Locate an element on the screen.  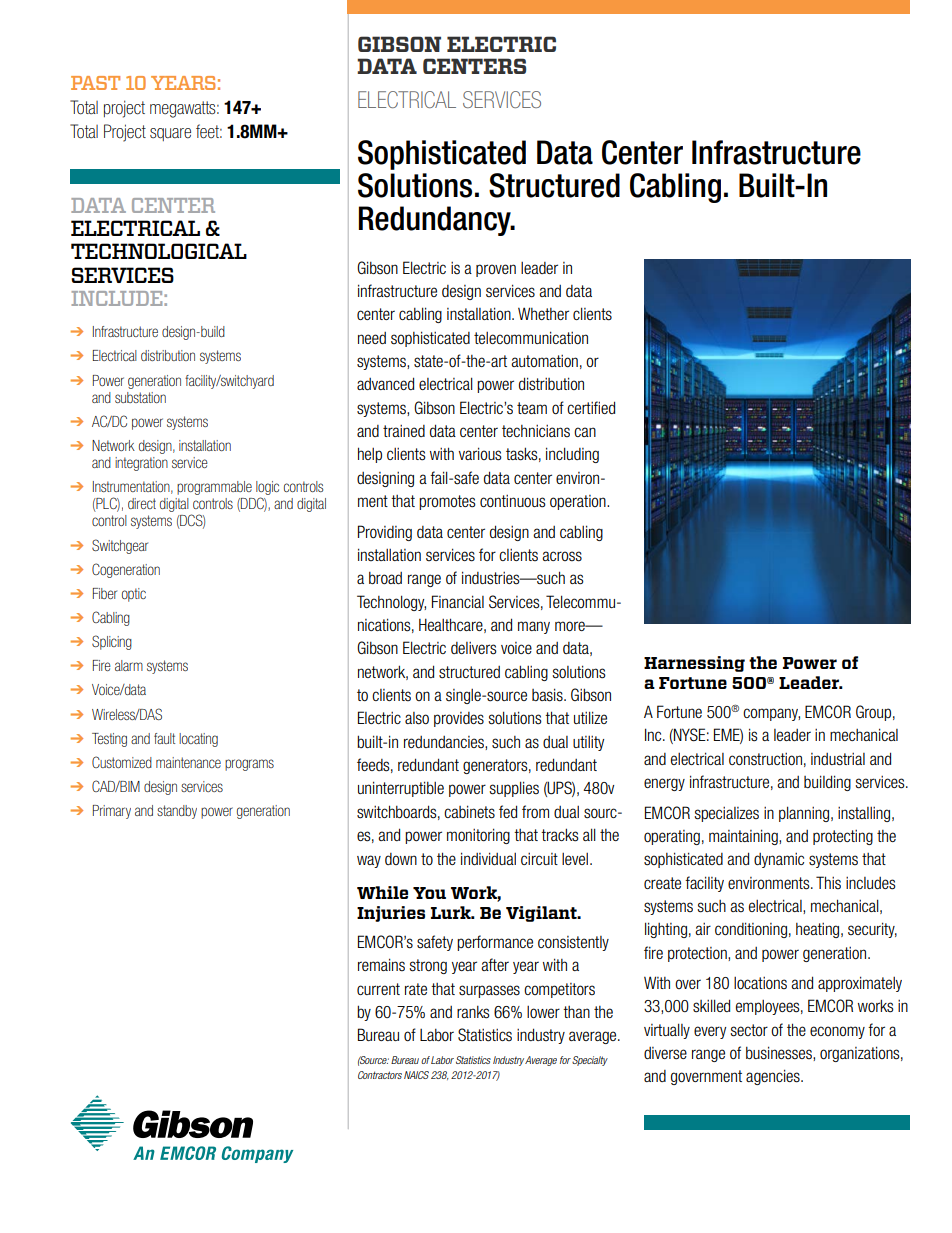
continuous is located at coordinates (513, 501).
